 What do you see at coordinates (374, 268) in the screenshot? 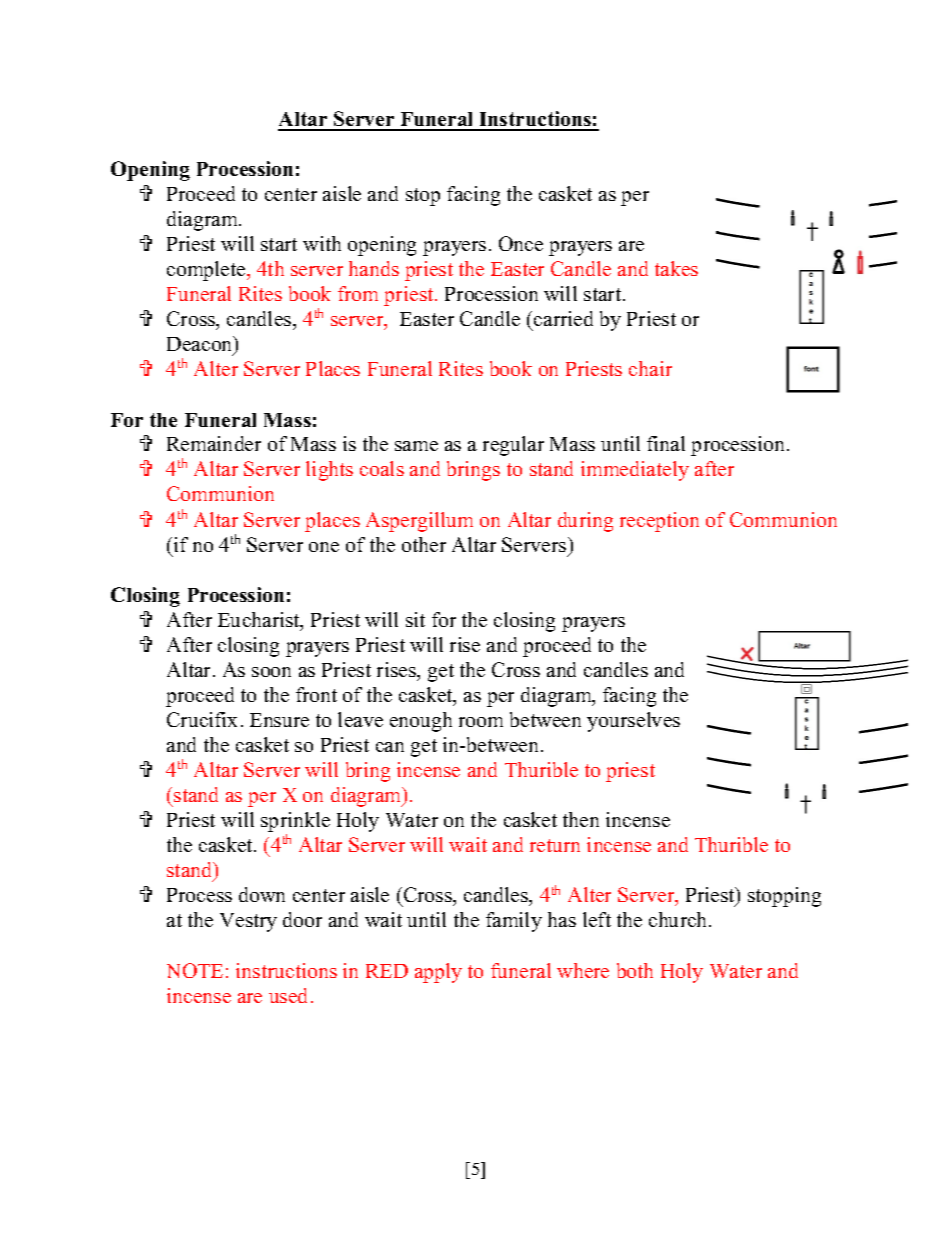
I see `hands` at bounding box center [374, 268].
